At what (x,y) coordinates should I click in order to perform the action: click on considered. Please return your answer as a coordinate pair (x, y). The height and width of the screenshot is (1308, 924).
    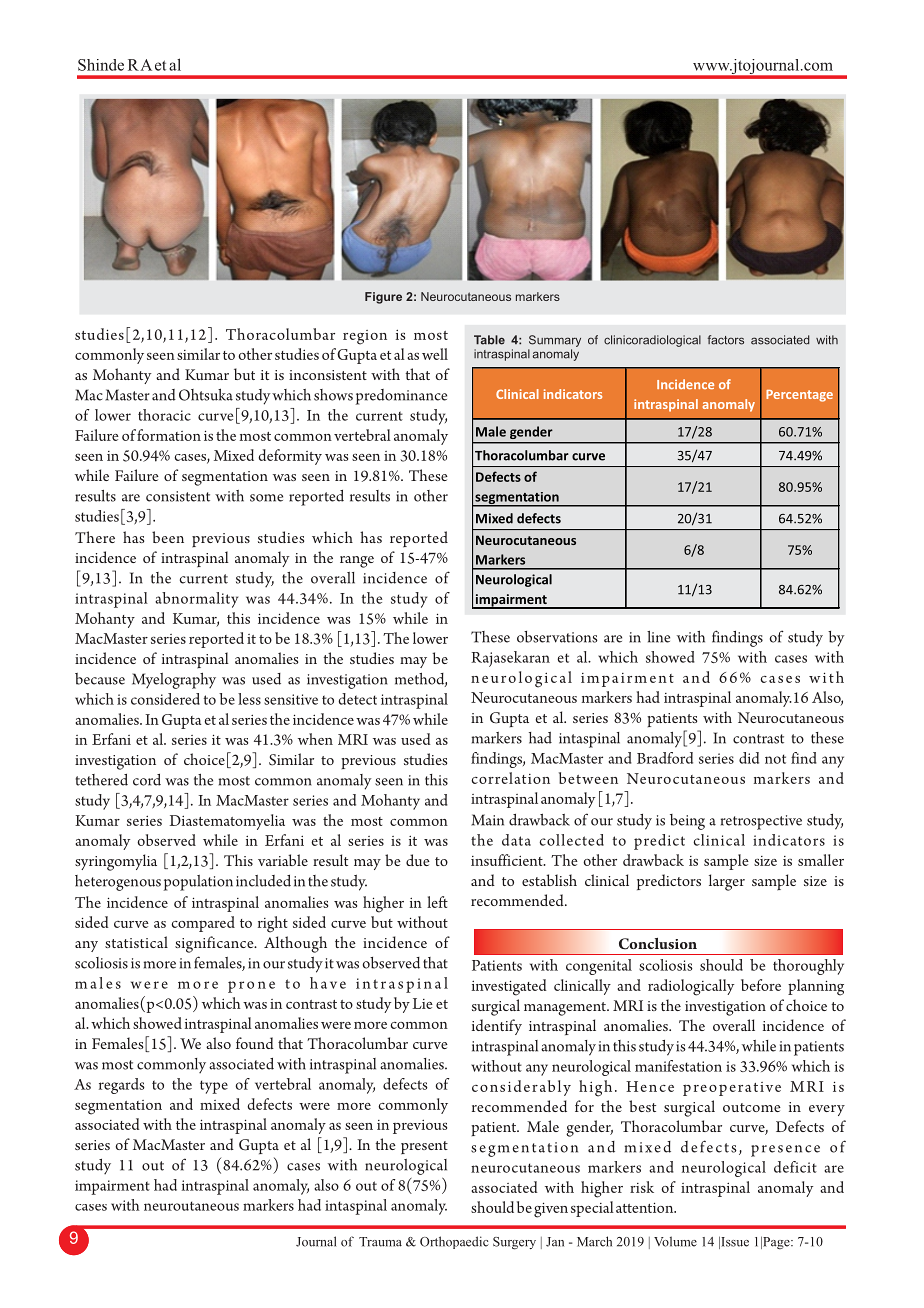
    Looking at the image, I should click on (165, 699).
